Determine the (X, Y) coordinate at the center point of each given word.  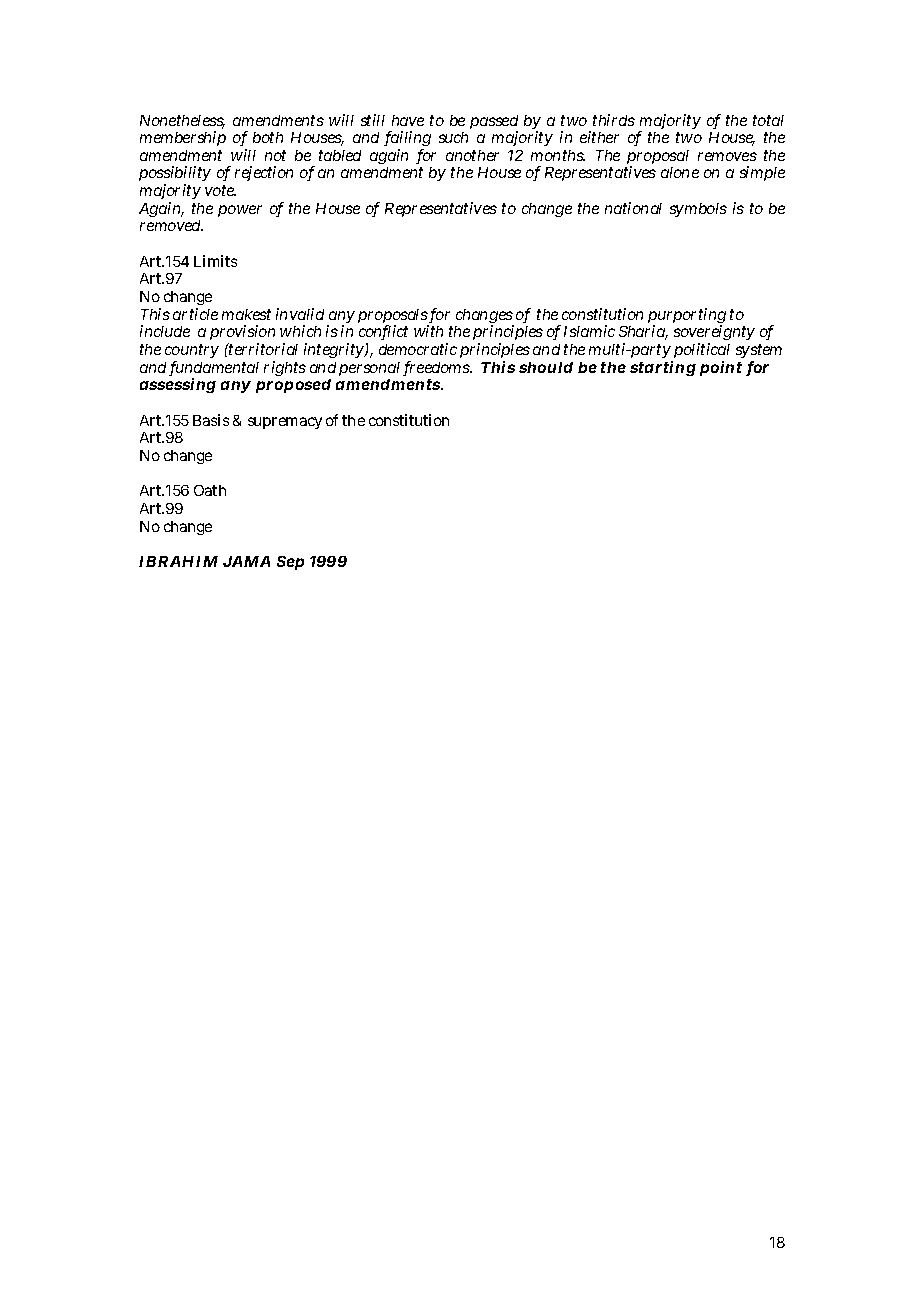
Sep (290, 563)
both (268, 137)
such (453, 137)
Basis (211, 420)
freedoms (437, 368)
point (721, 368)
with (428, 331)
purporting (687, 317)
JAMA (246, 561)
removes (727, 156)
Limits (215, 261)
